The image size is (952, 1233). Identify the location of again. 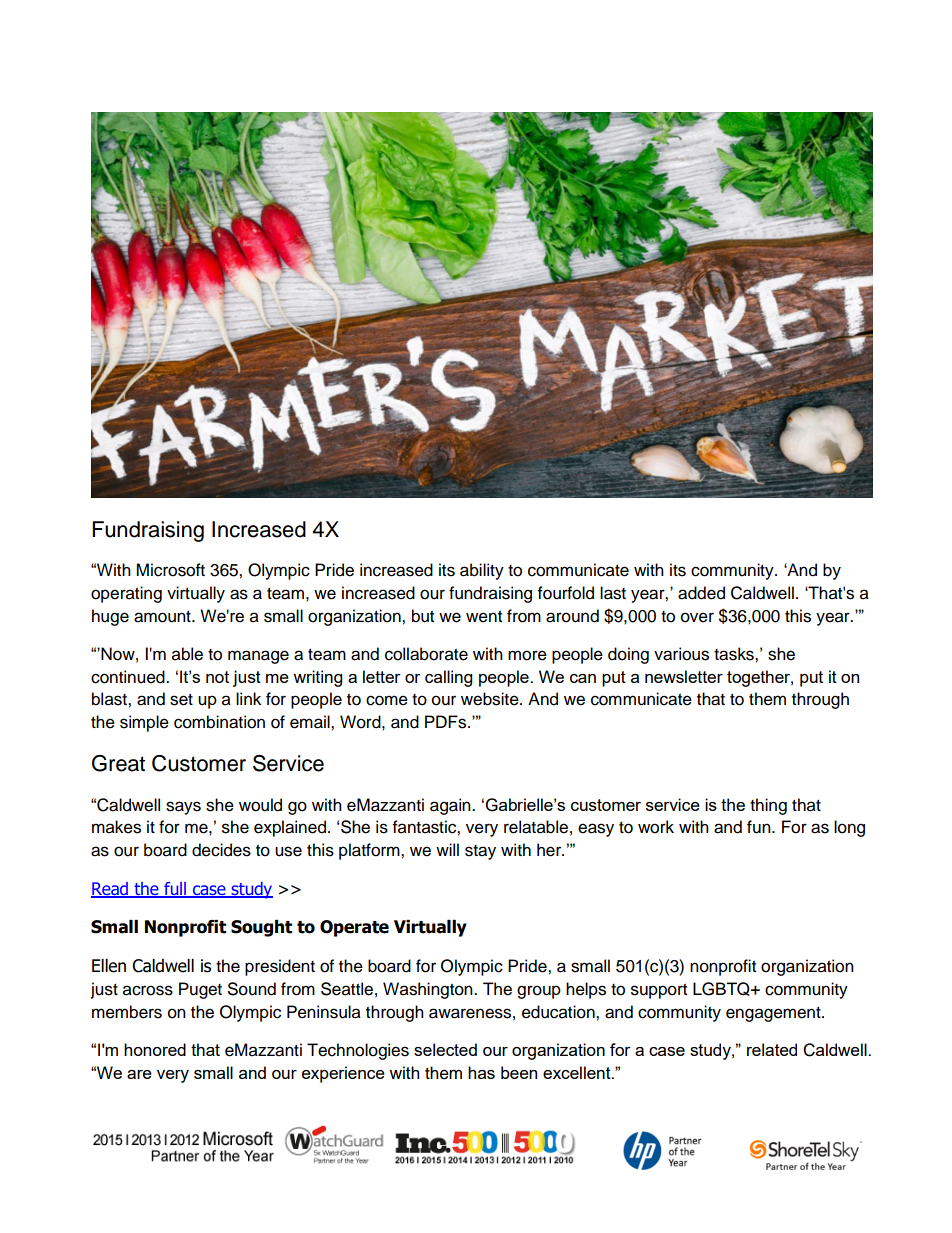
(451, 806).
